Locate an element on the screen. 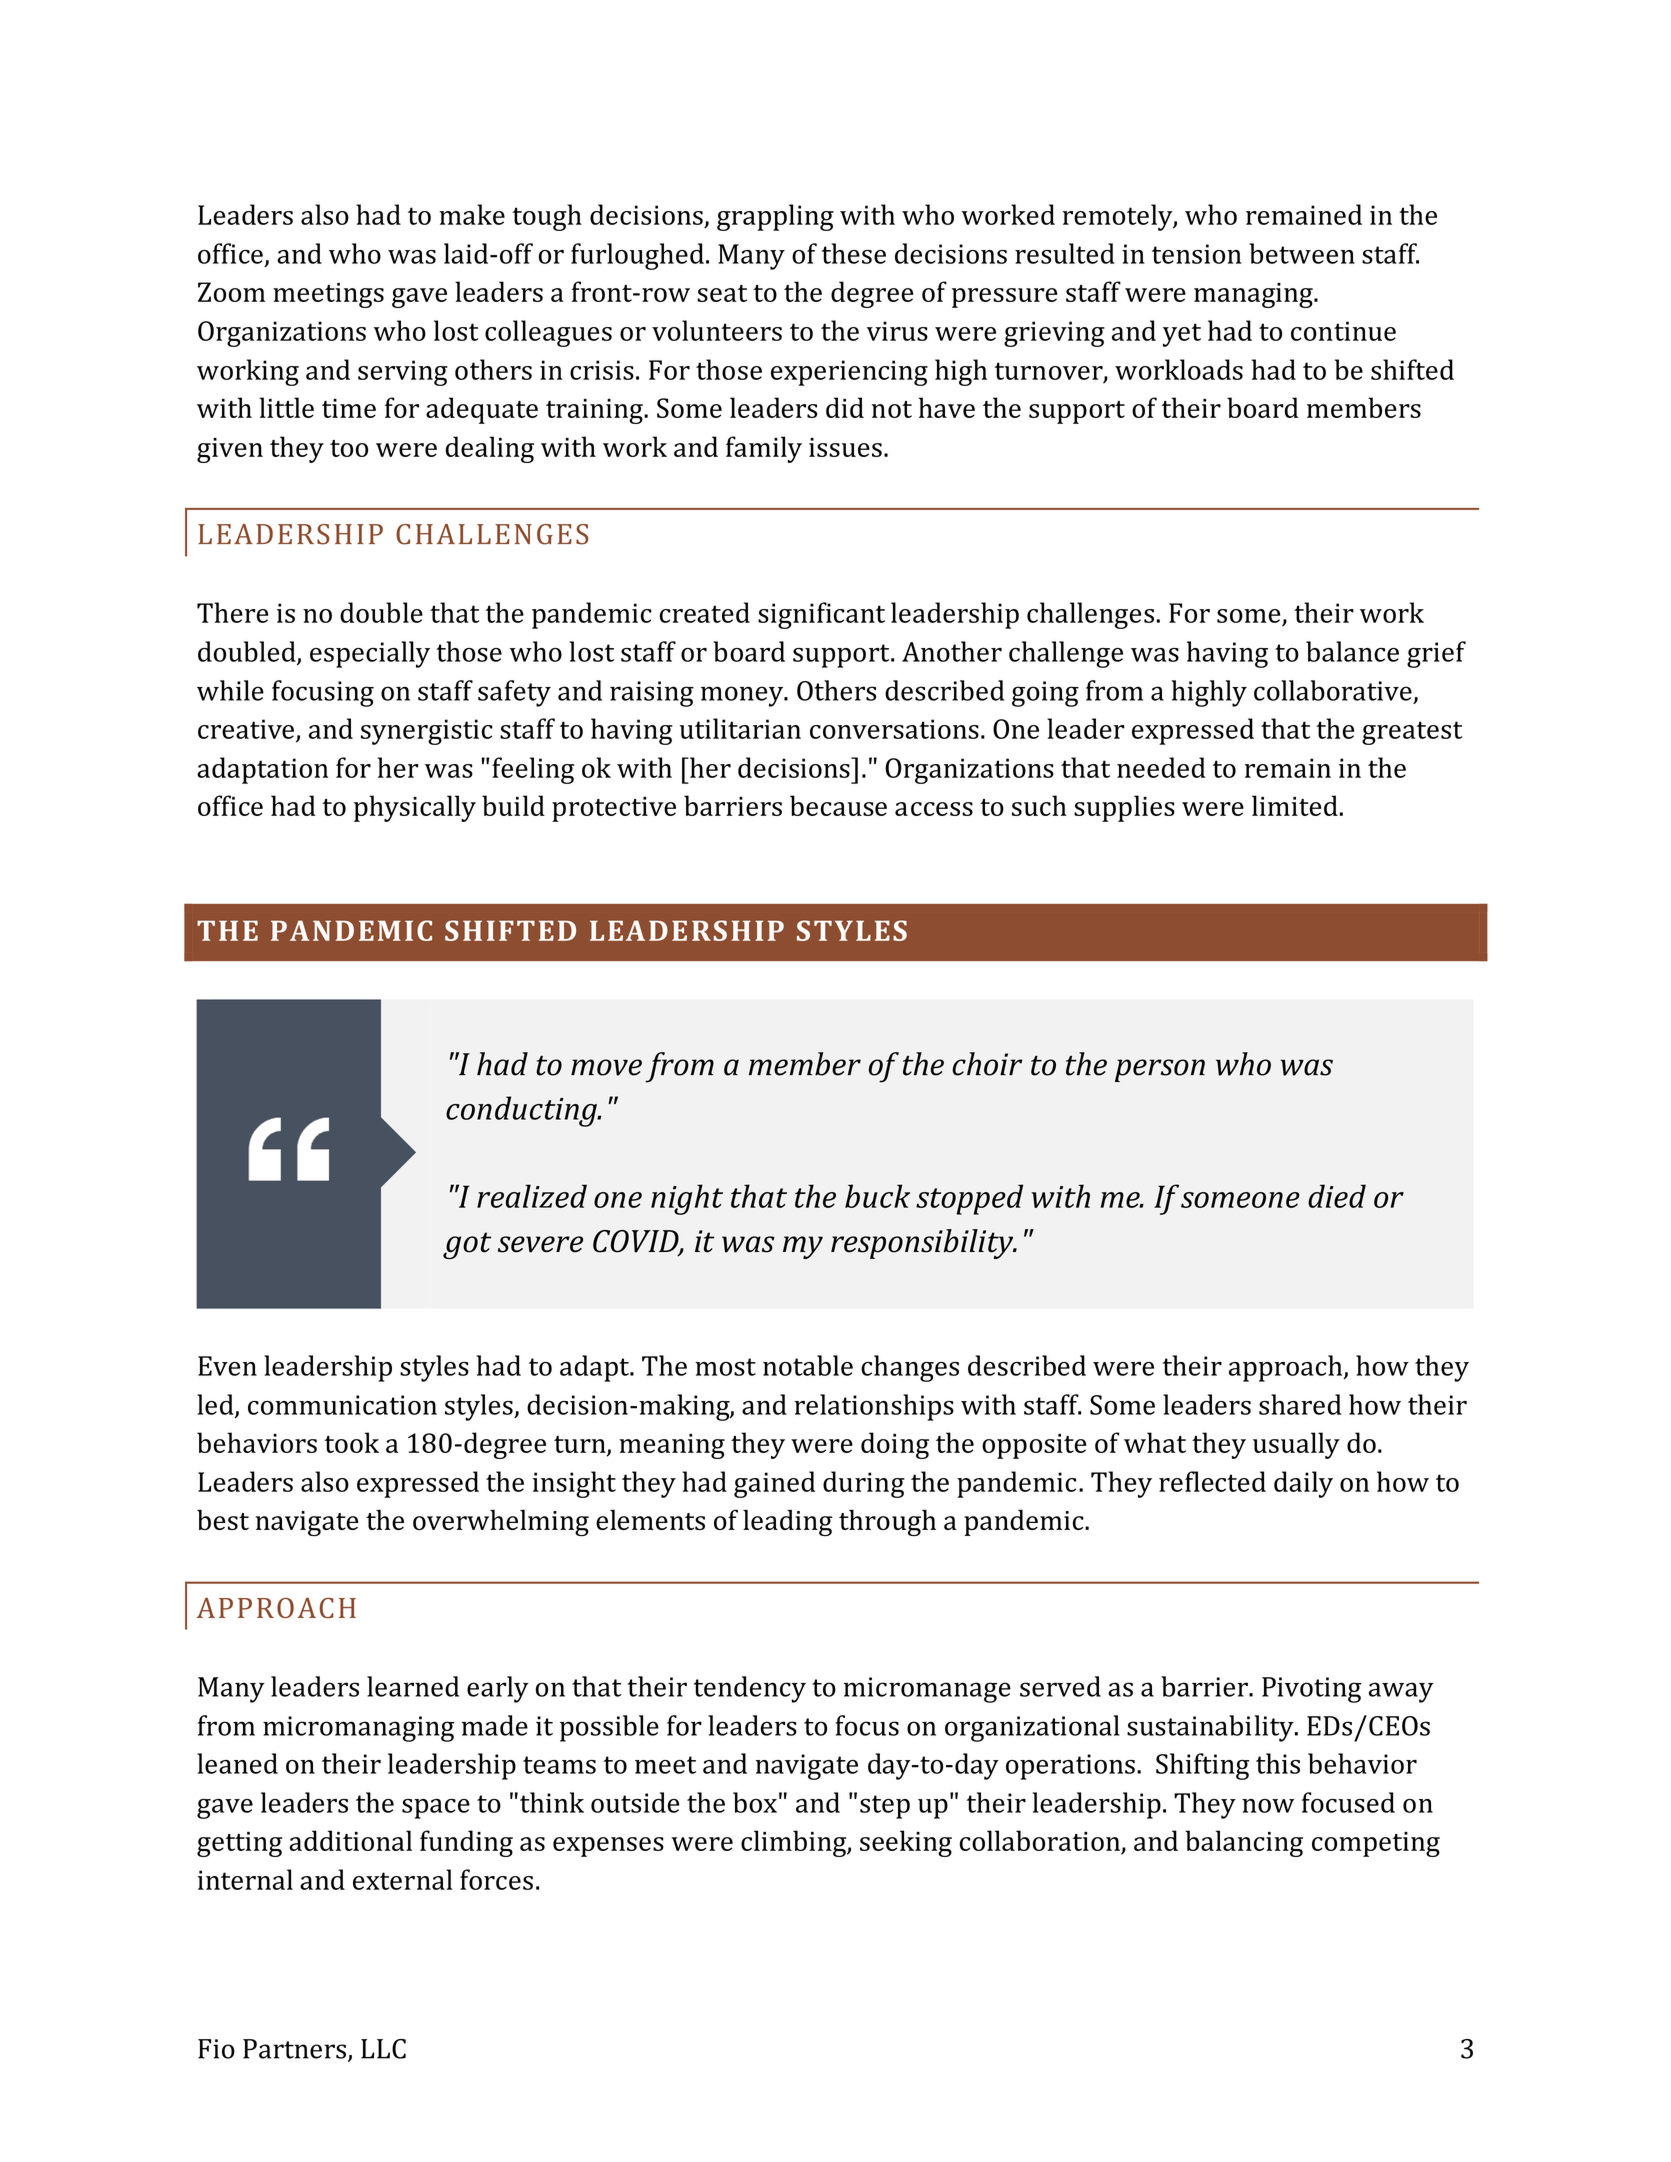  between is located at coordinates (1302, 253).
